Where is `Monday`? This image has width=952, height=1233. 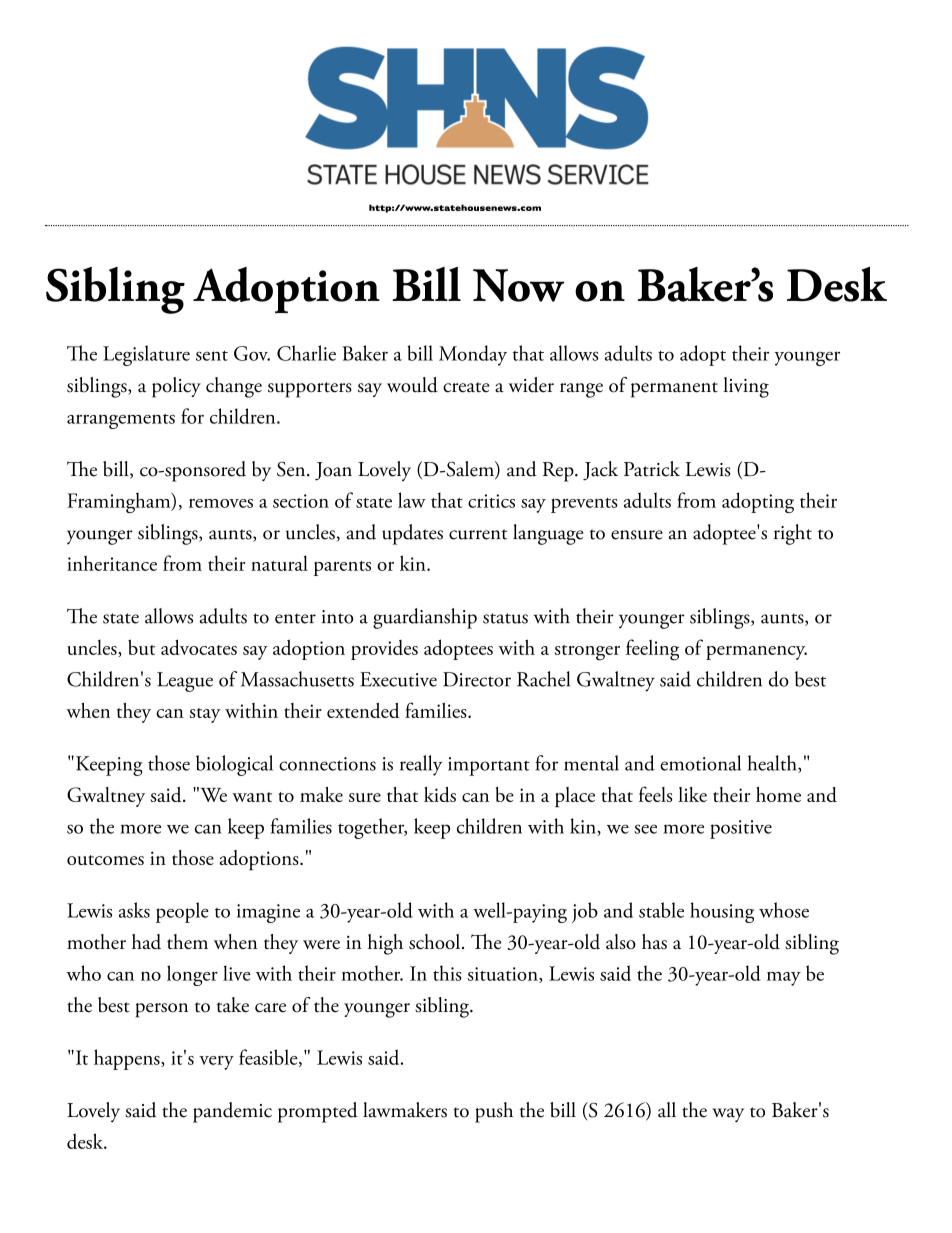 Monday is located at coordinates (473, 355).
